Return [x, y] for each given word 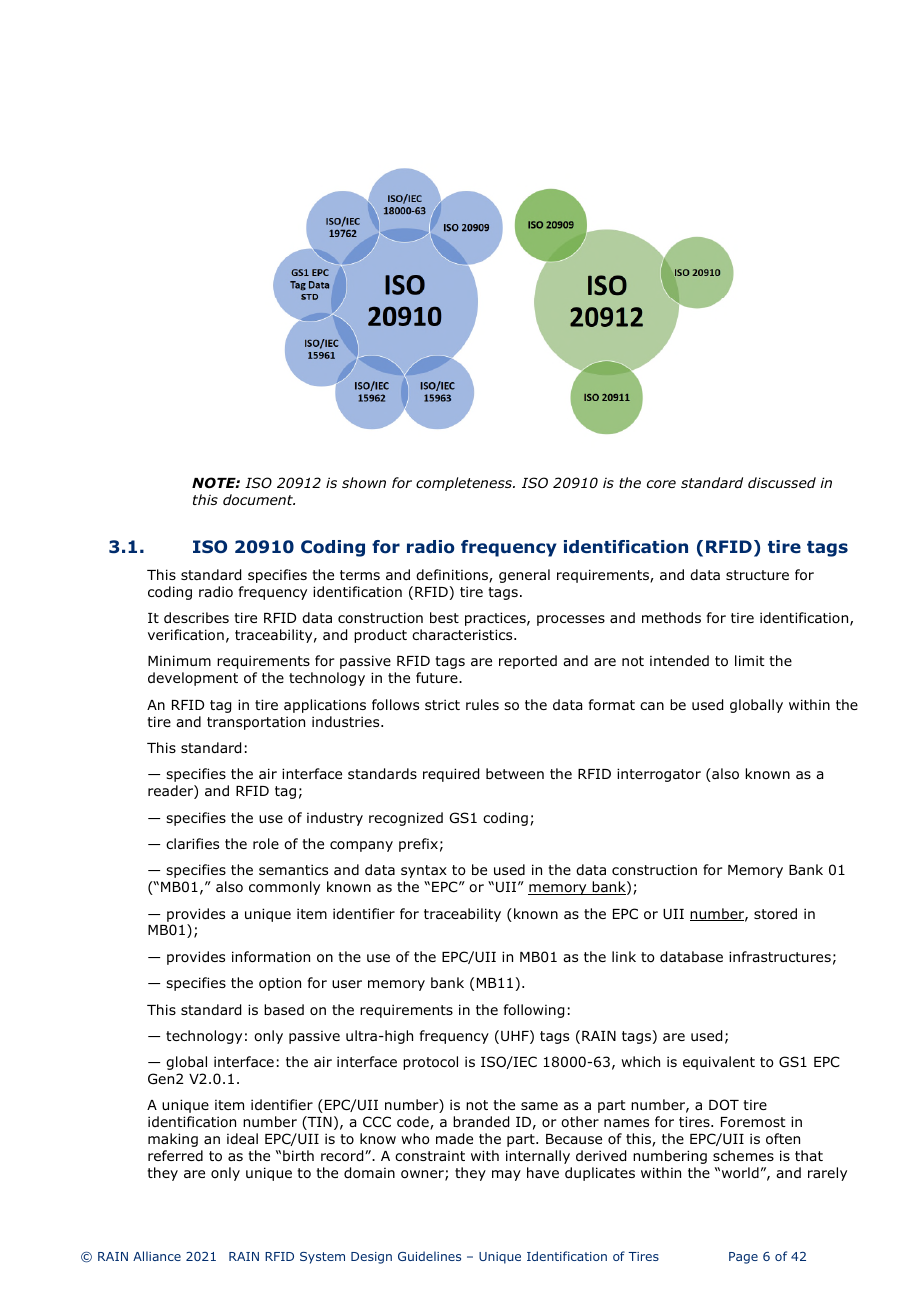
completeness [465, 484]
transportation [256, 723]
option [280, 984]
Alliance [157, 1256]
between [515, 773]
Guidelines [429, 1256]
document [259, 499]
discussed [782, 482]
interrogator [659, 775]
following [534, 1011]
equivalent [719, 1063]
